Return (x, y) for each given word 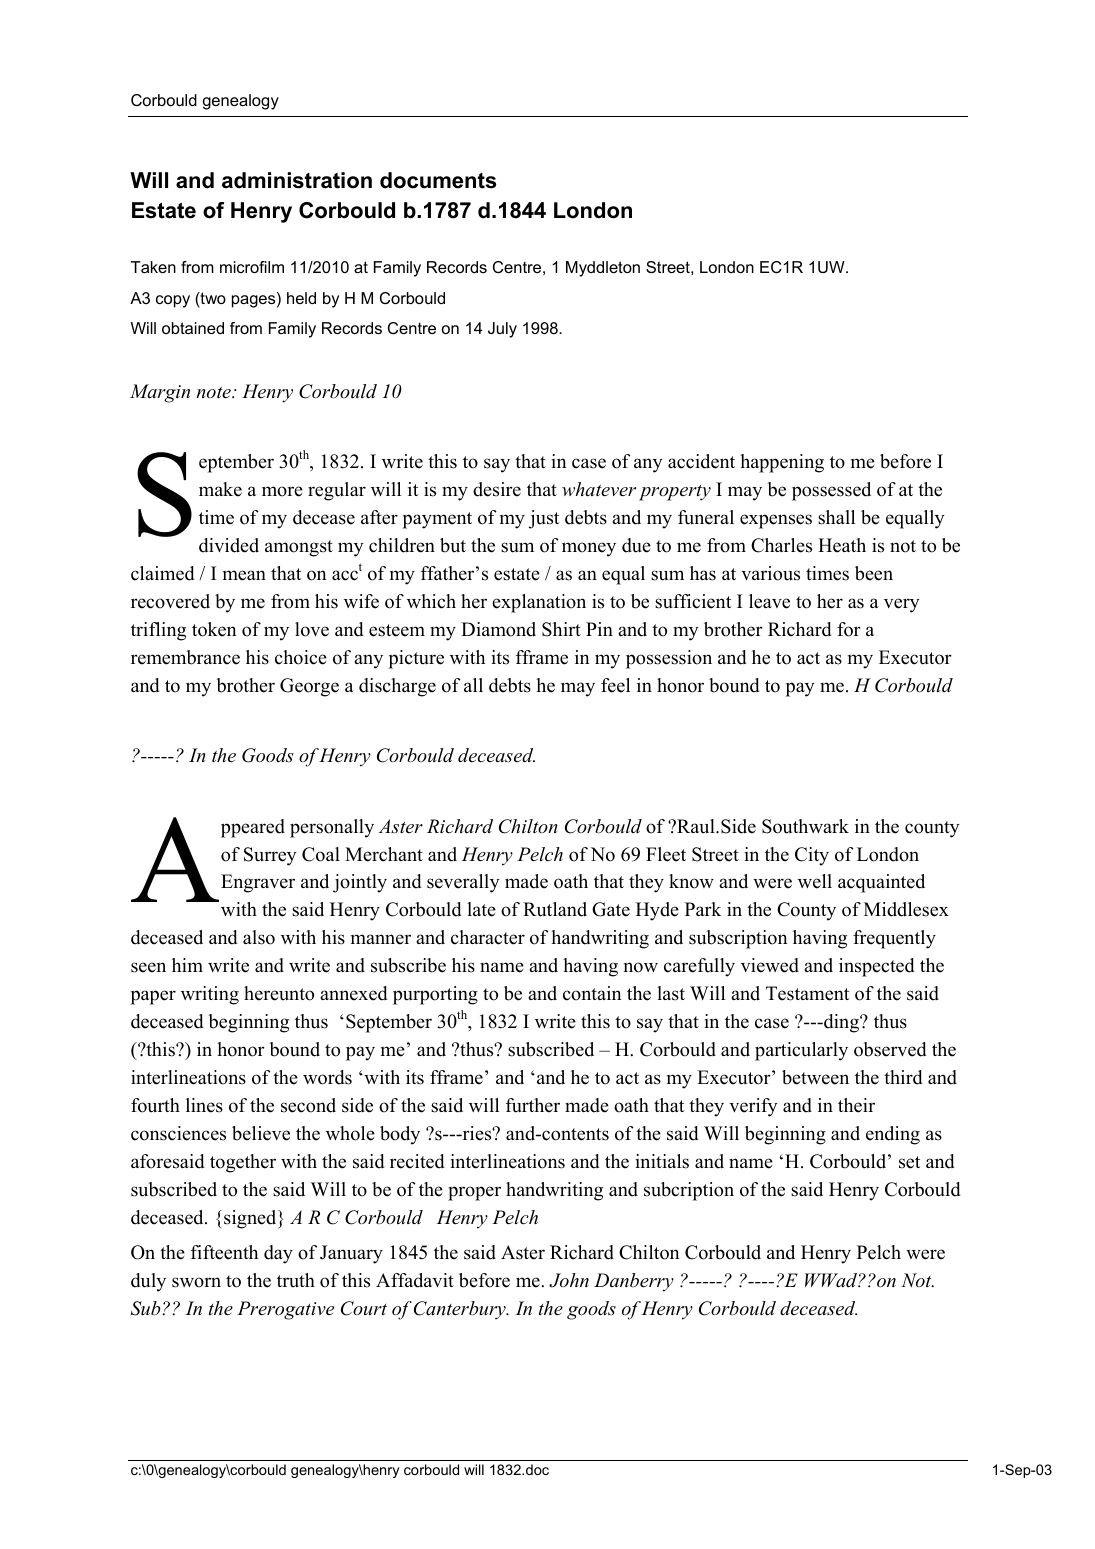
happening (782, 463)
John (569, 1280)
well (815, 881)
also (259, 937)
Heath (842, 545)
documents (438, 180)
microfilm (252, 267)
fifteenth (224, 1252)
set (909, 1162)
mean (244, 575)
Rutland (555, 909)
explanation (539, 603)
